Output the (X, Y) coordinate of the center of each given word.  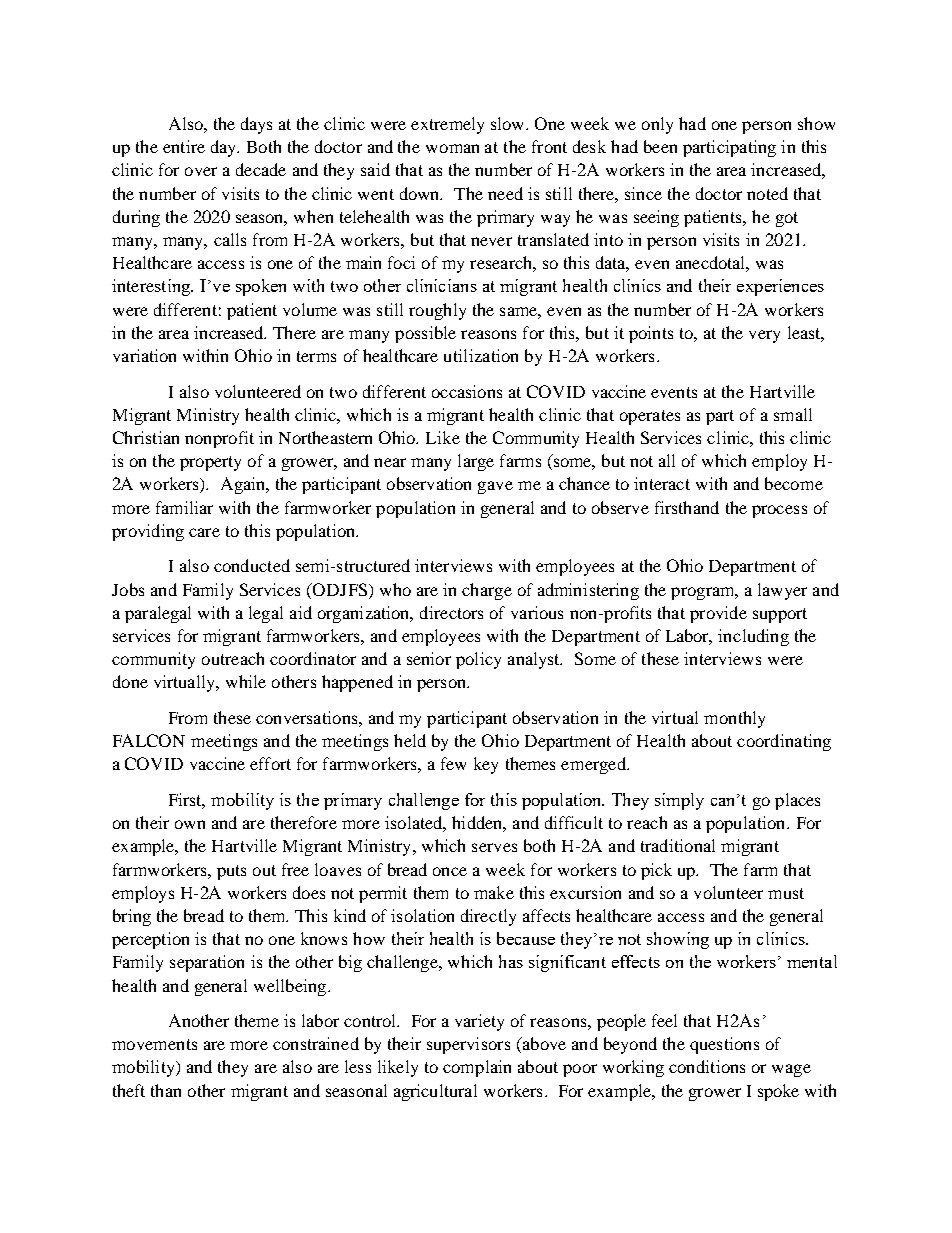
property (210, 463)
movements (154, 1044)
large (476, 462)
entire (184, 146)
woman (452, 148)
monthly (734, 719)
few (453, 763)
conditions (707, 1066)
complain (477, 1068)
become (794, 483)
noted (767, 193)
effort (270, 763)
